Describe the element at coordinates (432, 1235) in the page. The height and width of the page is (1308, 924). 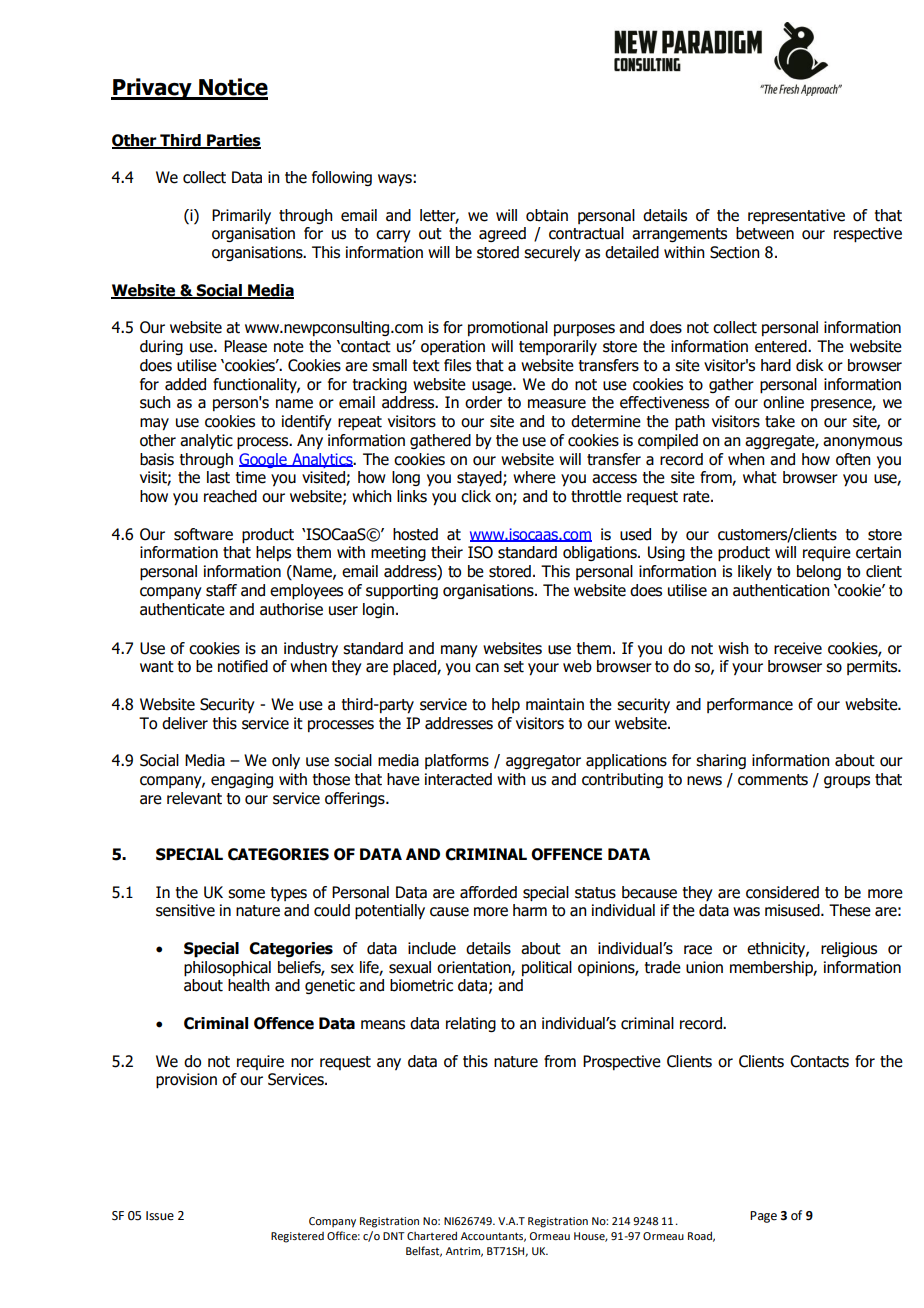
I see `Chartered` at that location.
